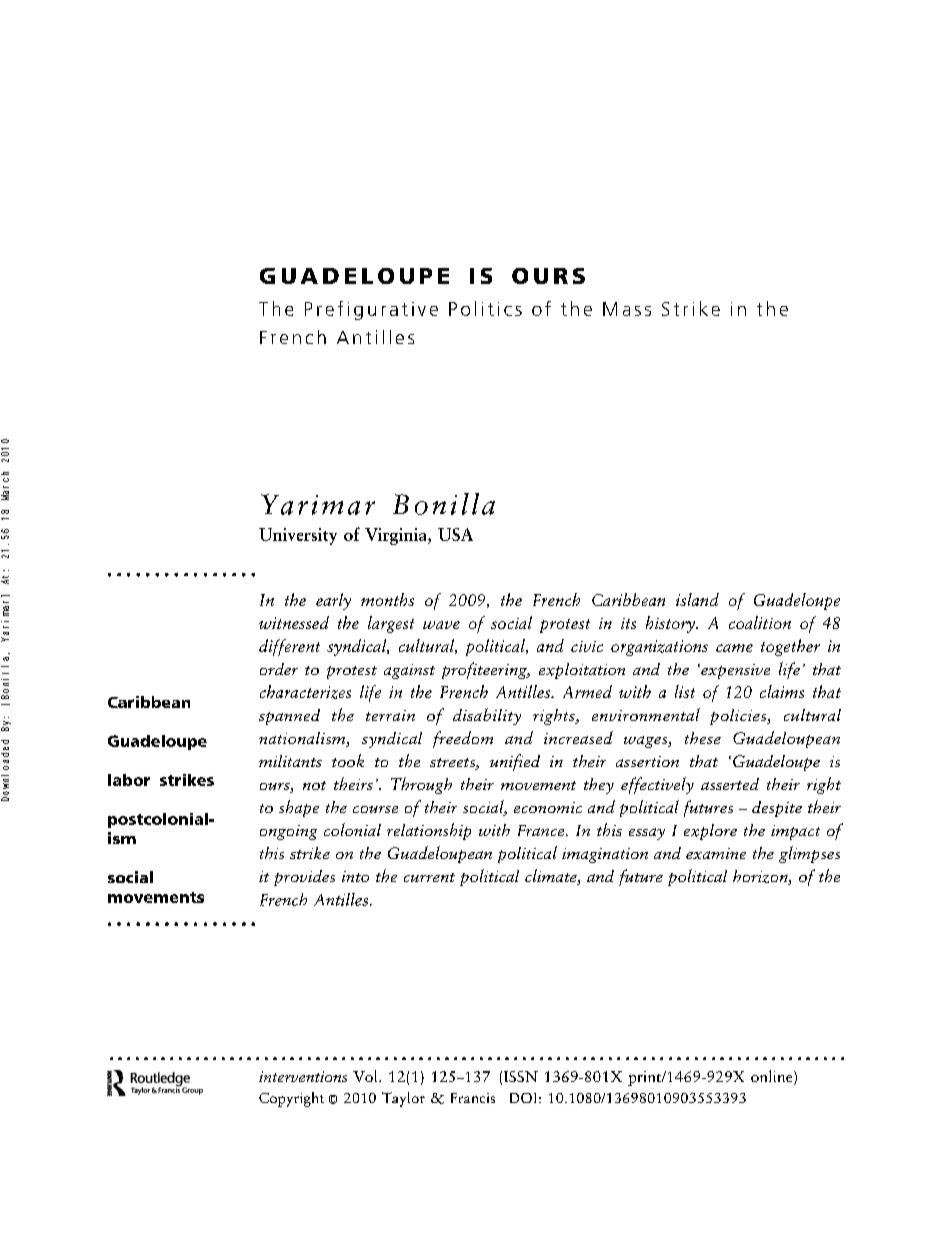 This document has width=952, height=1239. I want to click on Mass, so click(627, 309).
